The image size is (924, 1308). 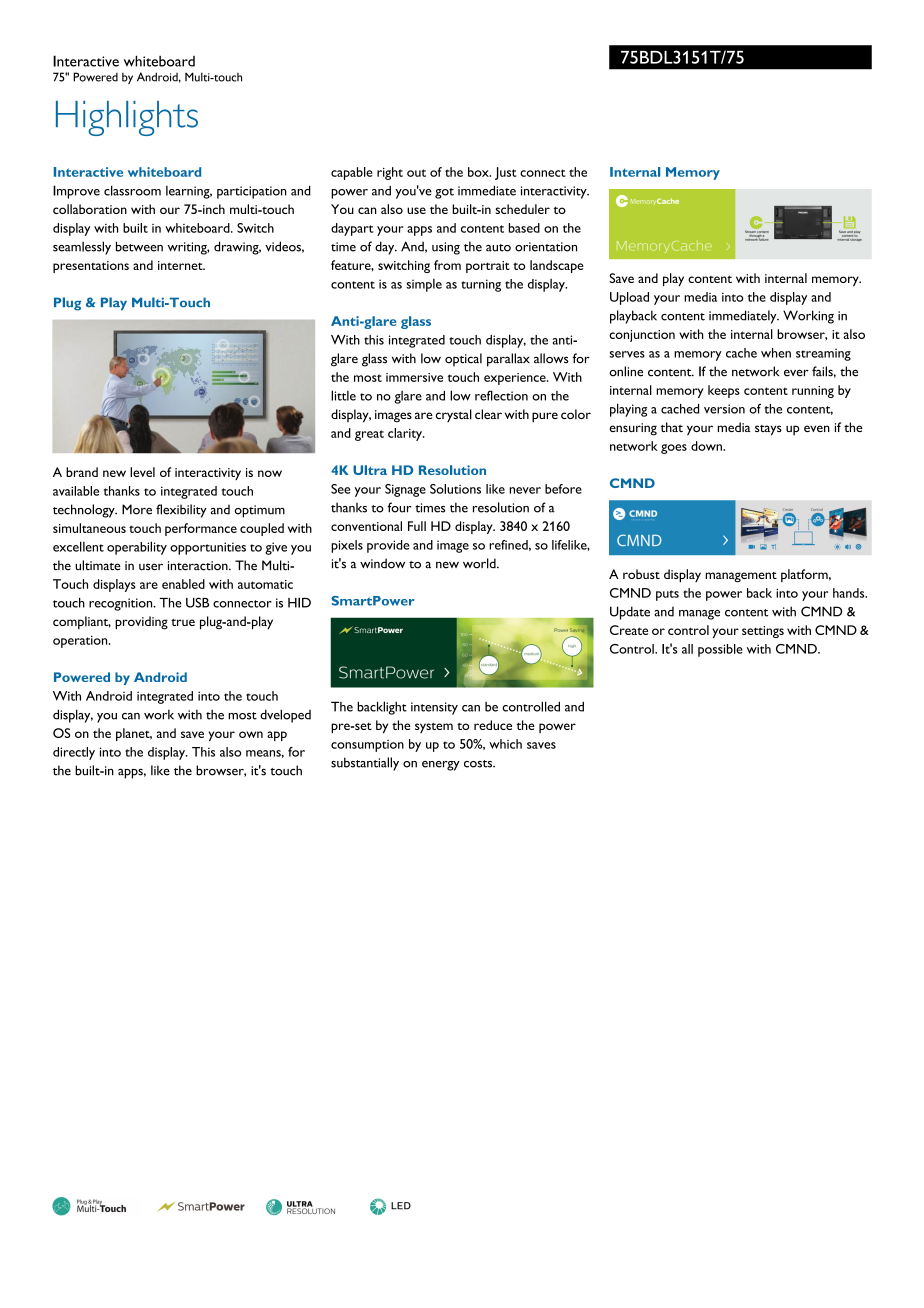 I want to click on Highlights, so click(x=127, y=118).
